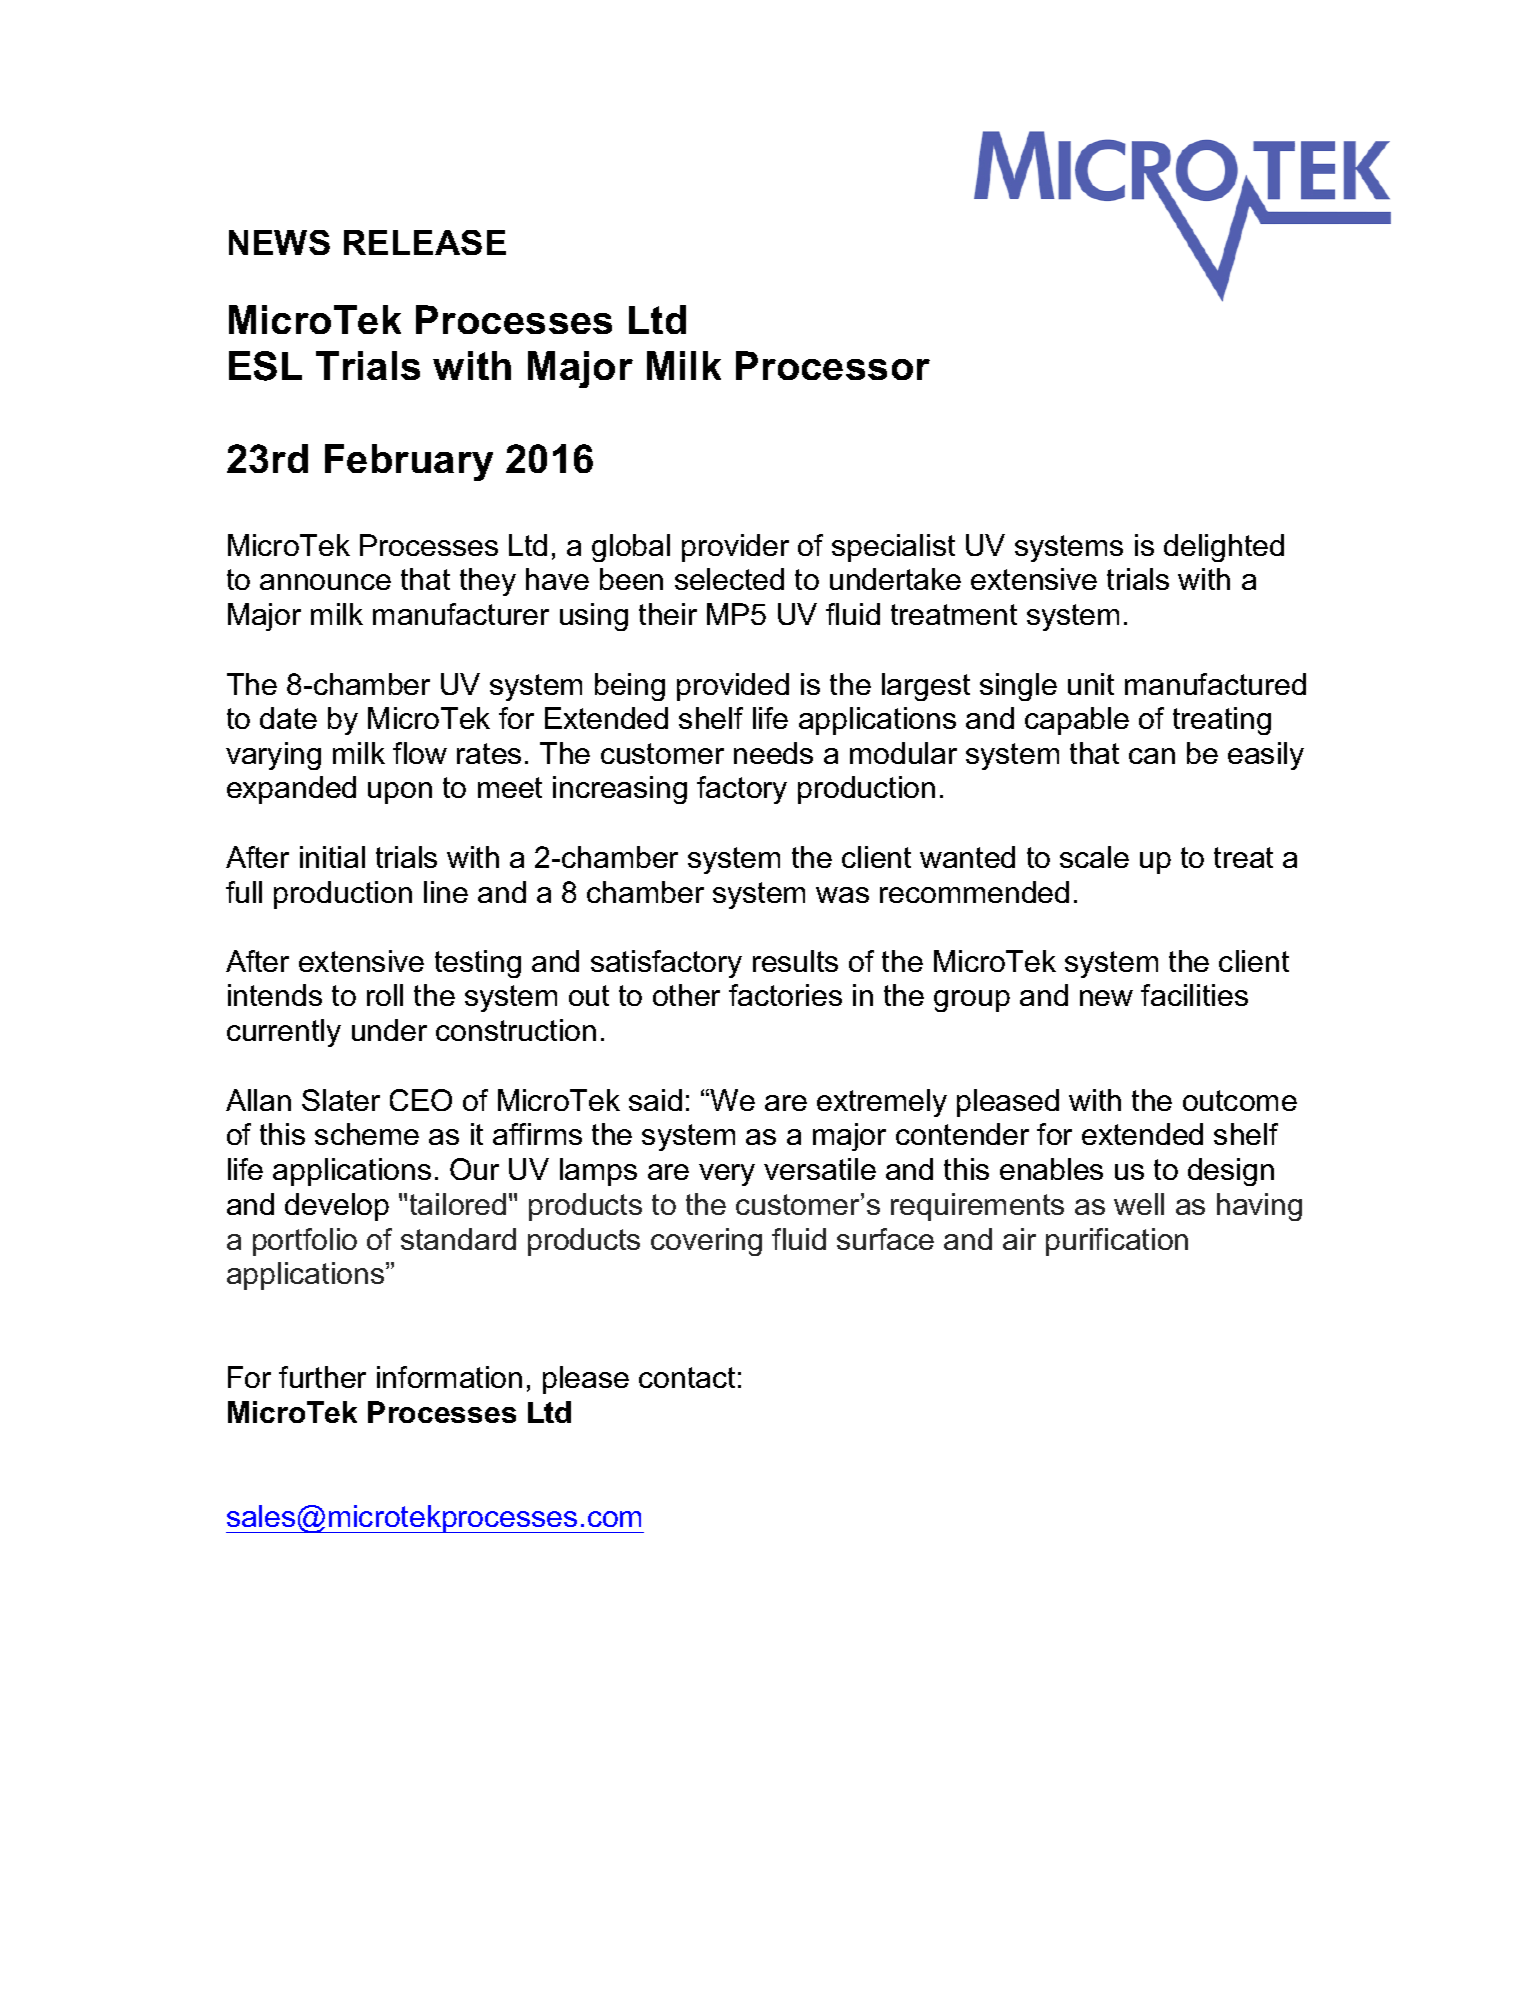 Image resolution: width=1539 pixels, height=1991 pixels. Describe the element at coordinates (655, 1100) in the screenshot. I see `said` at that location.
